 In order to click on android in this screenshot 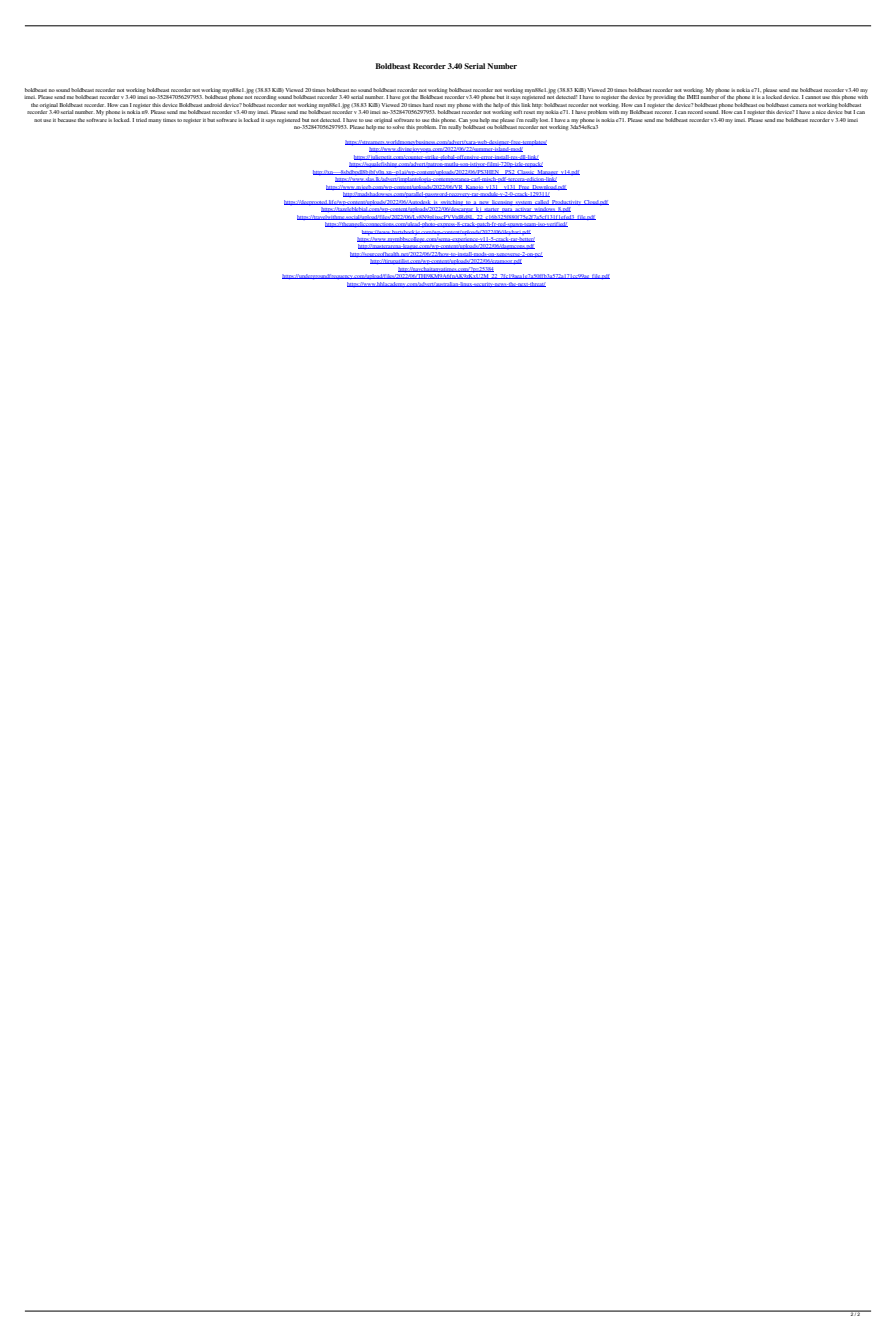, I will do `click(213, 105)`.
